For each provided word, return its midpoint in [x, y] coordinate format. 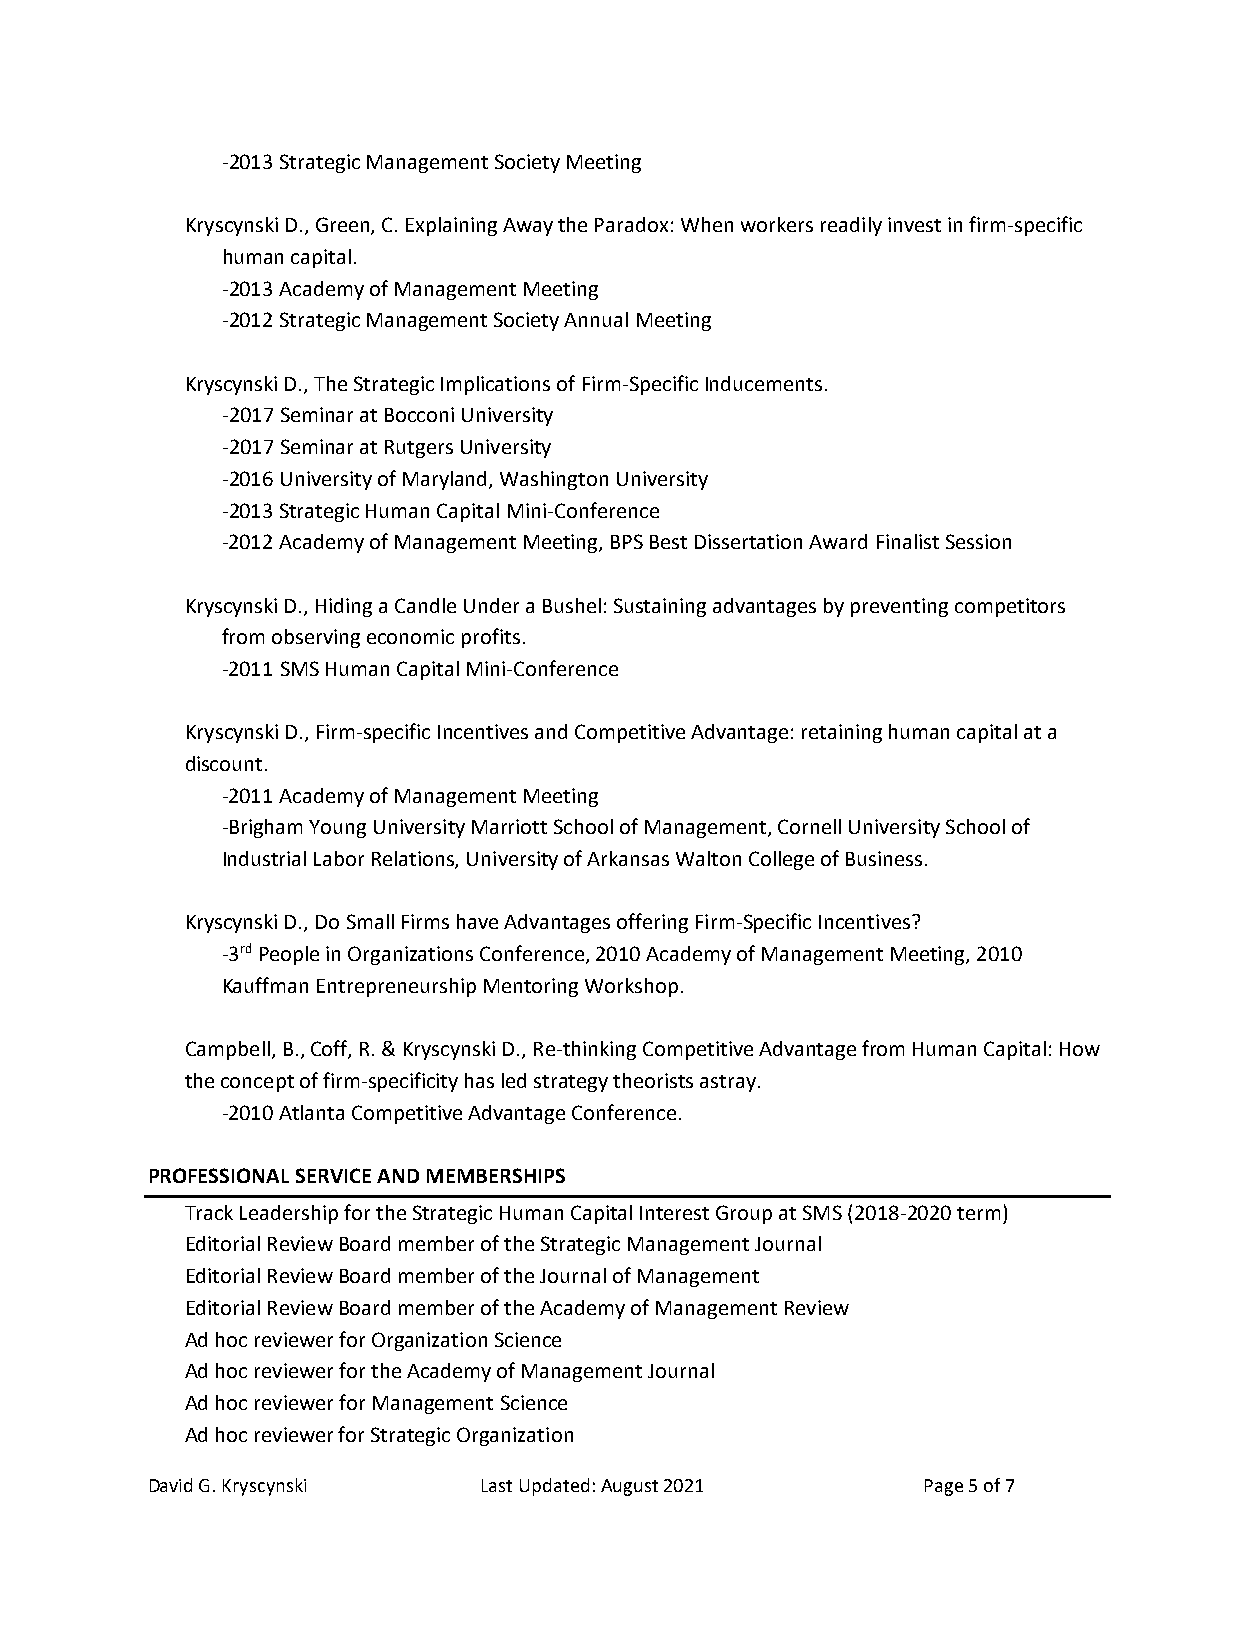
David [171, 1485]
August [629, 1487]
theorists [653, 1080]
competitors [1010, 607]
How [1080, 1049]
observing [316, 638]
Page [944, 1487]
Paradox [631, 224]
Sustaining [660, 607]
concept [257, 1083]
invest [914, 224]
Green [344, 226]
